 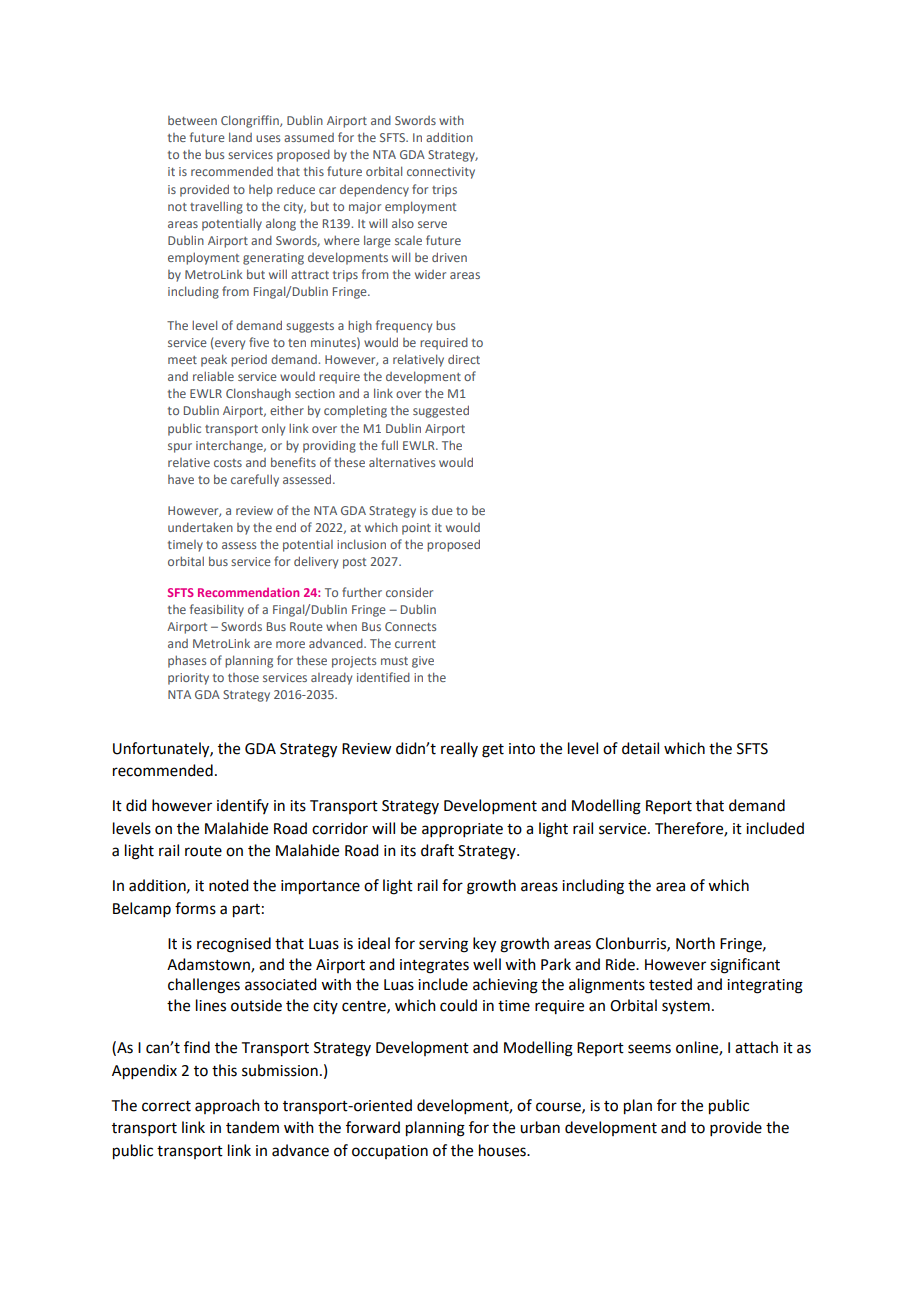 What do you see at coordinates (449, 257) in the document?
I see `driven` at bounding box center [449, 257].
